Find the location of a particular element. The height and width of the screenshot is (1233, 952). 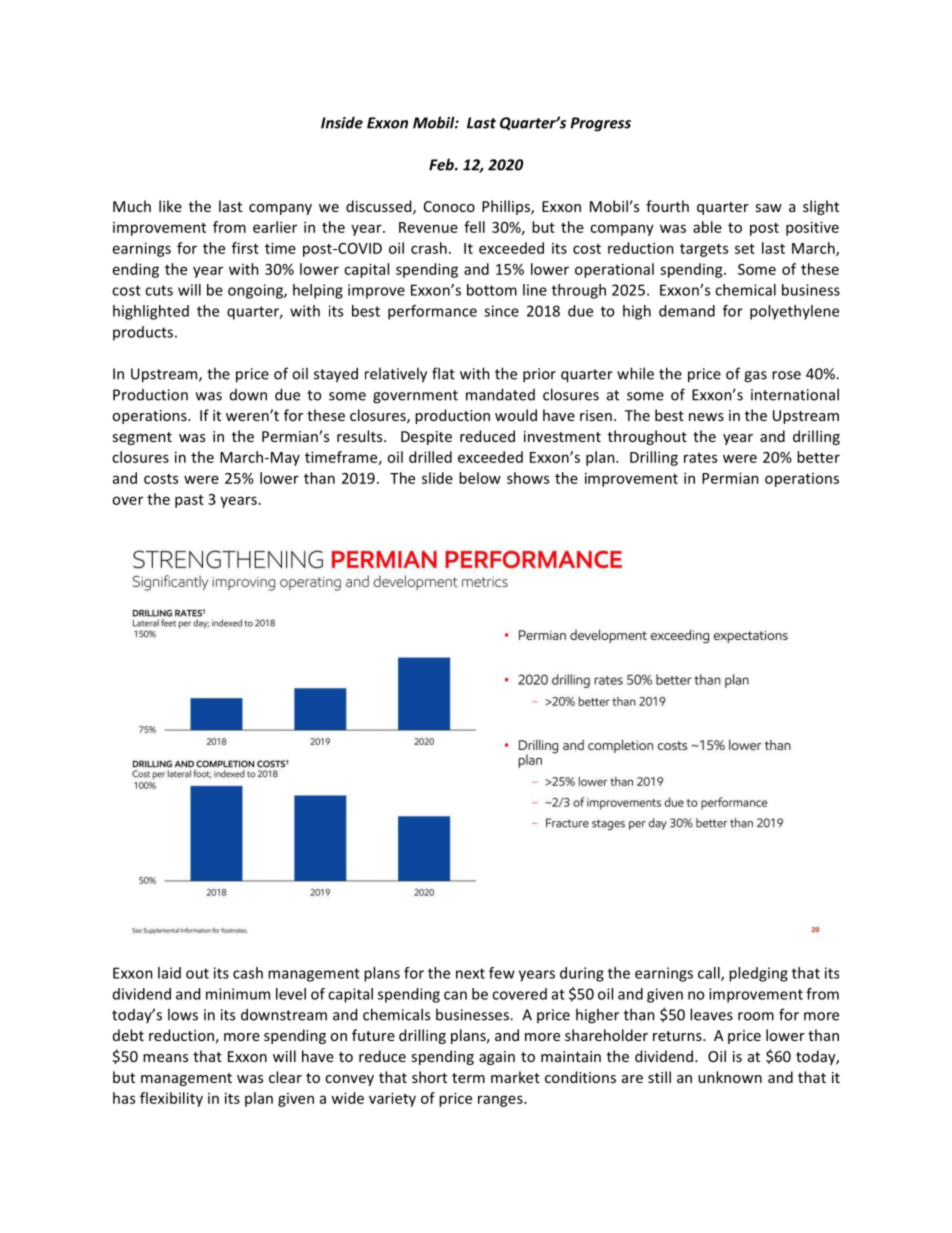

past is located at coordinates (189, 501).
